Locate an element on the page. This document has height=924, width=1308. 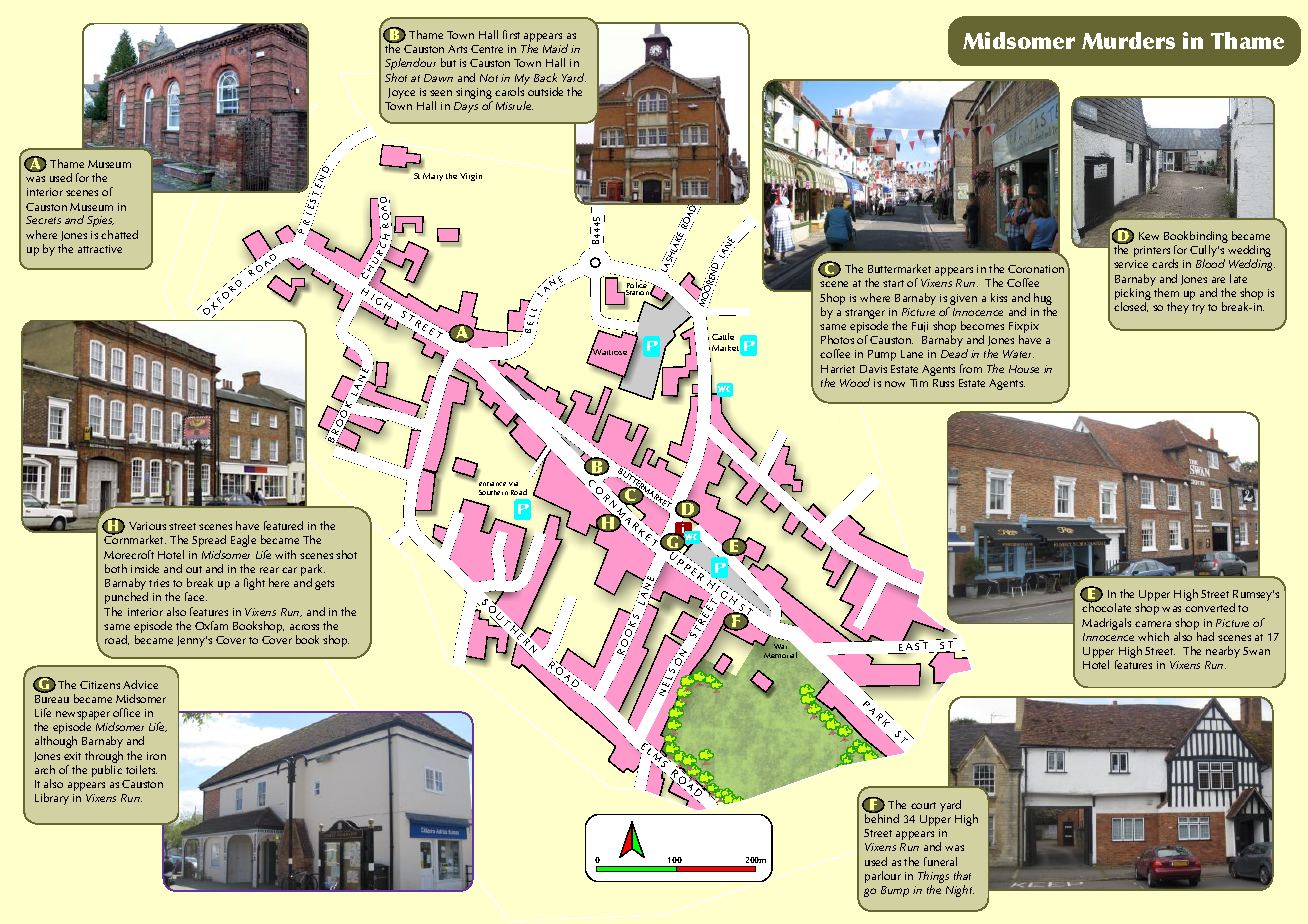
Splendour is located at coordinates (410, 64).
